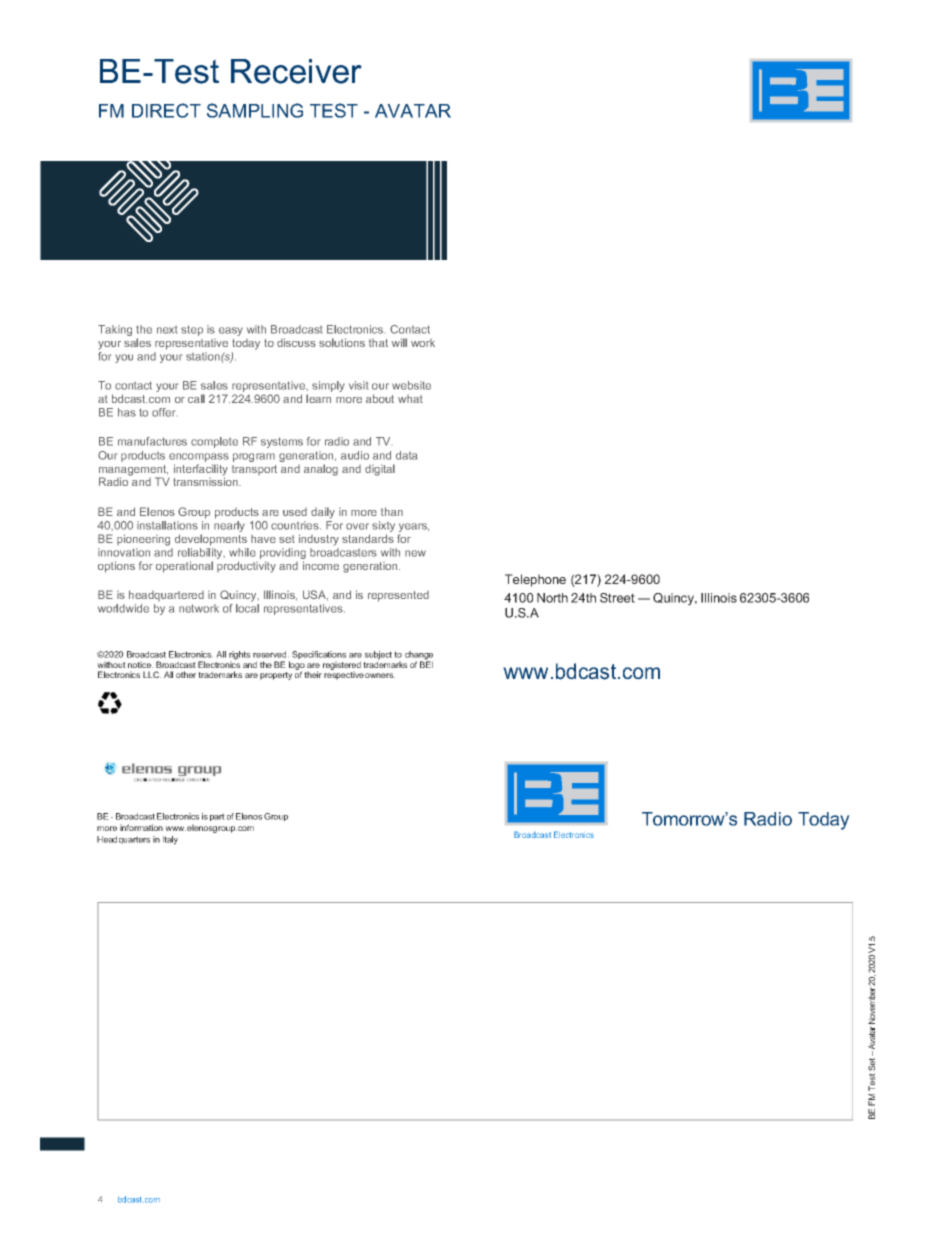  What do you see at coordinates (186, 674) in the screenshot?
I see `other` at bounding box center [186, 674].
